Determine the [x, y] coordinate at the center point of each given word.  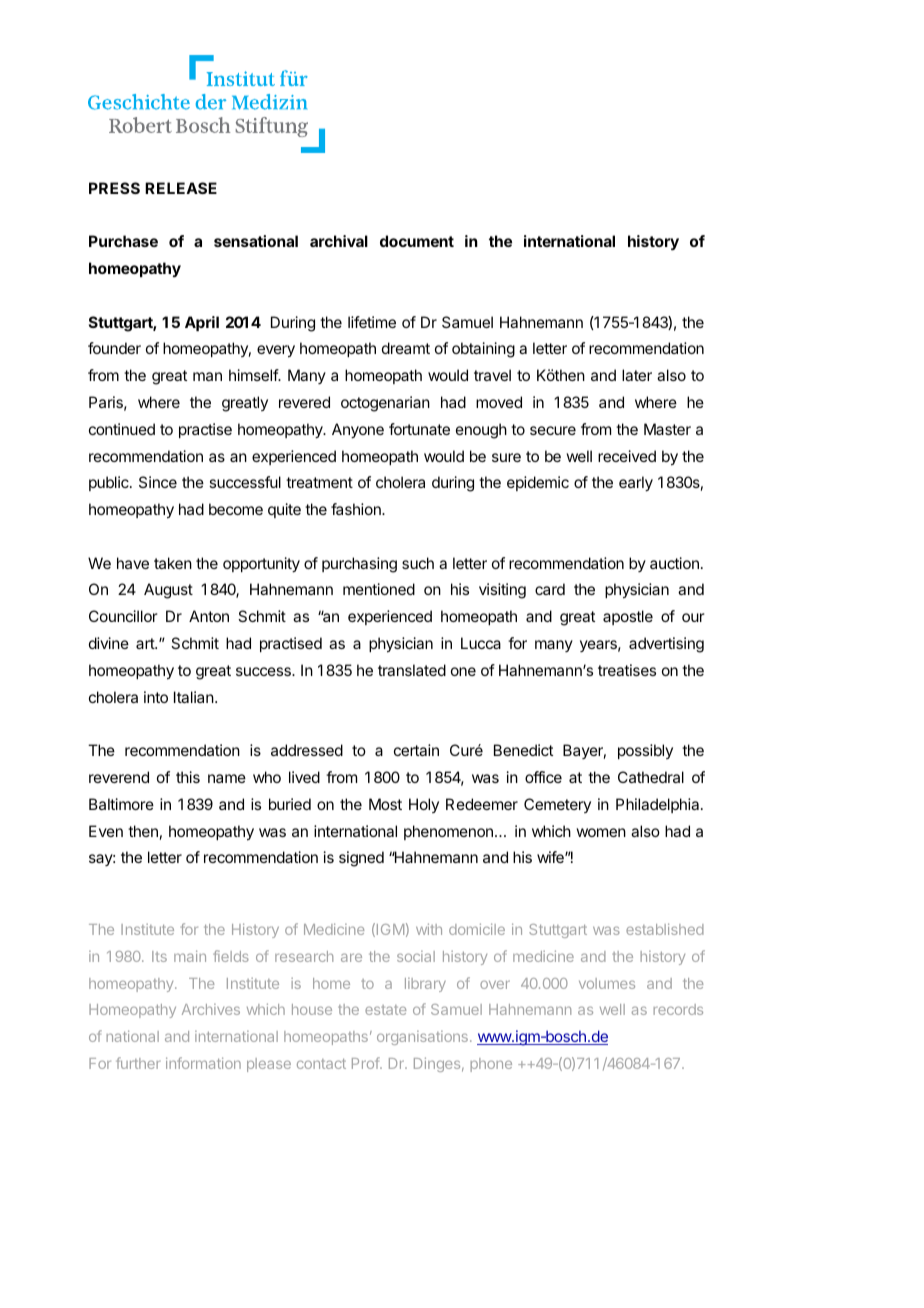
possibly [645, 751]
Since [158, 482]
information [203, 1063]
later [637, 375]
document [417, 241]
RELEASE [181, 188]
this [188, 777]
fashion [357, 509]
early [636, 484]
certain [416, 750]
